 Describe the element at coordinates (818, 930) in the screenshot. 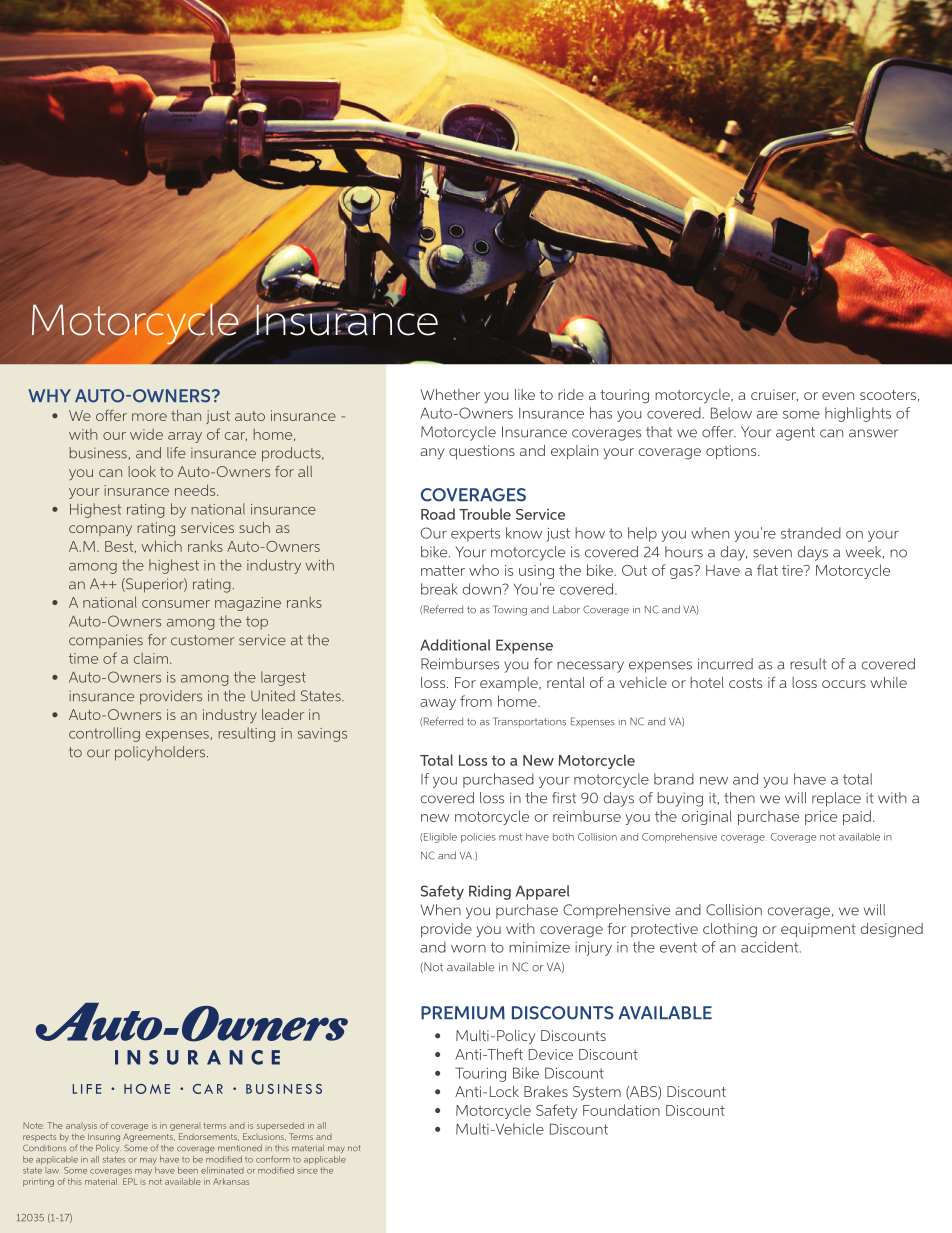

I see `equipment` at that location.
